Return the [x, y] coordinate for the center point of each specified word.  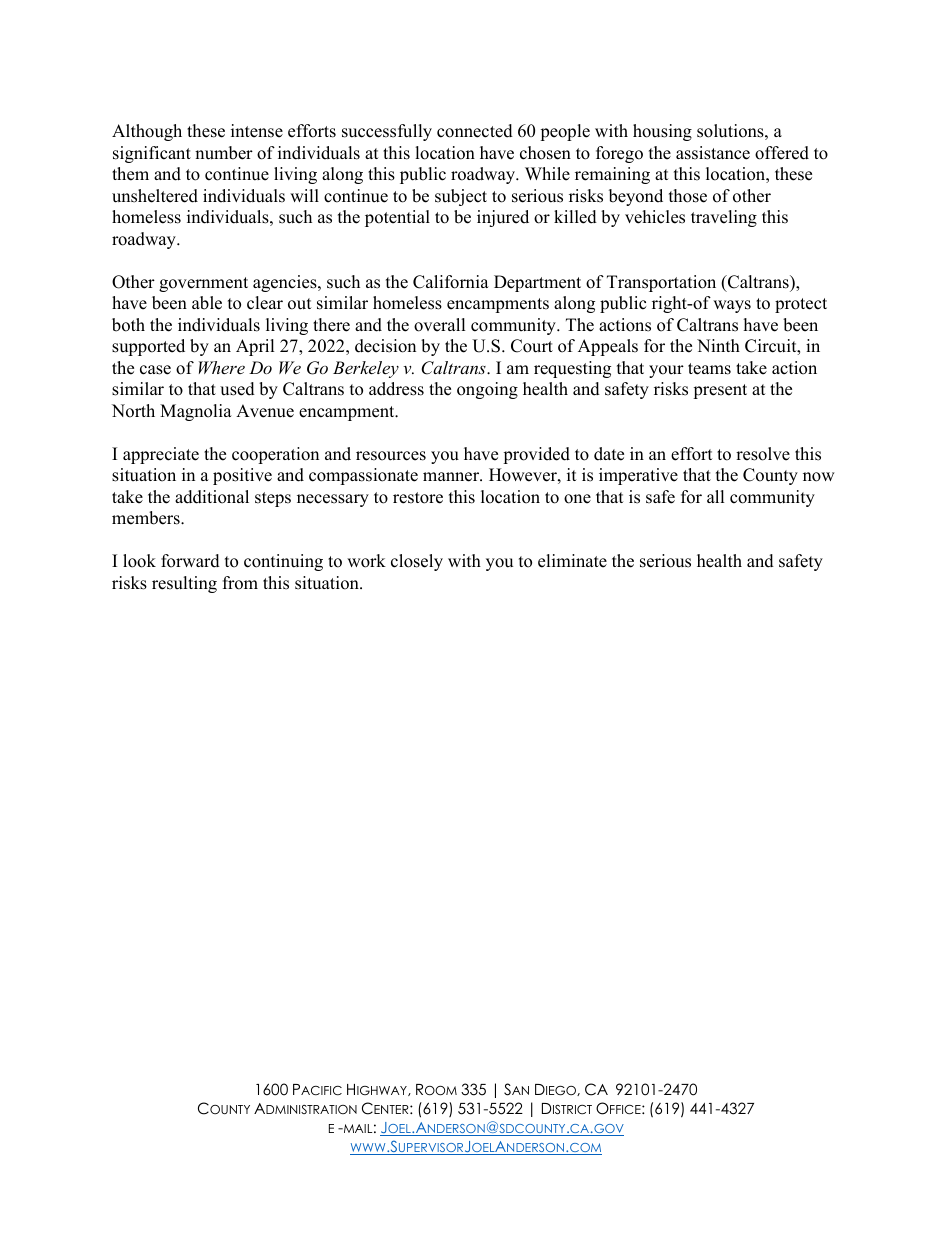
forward [190, 561]
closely [417, 562]
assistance [713, 153]
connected [475, 131]
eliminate [572, 561]
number [224, 153]
